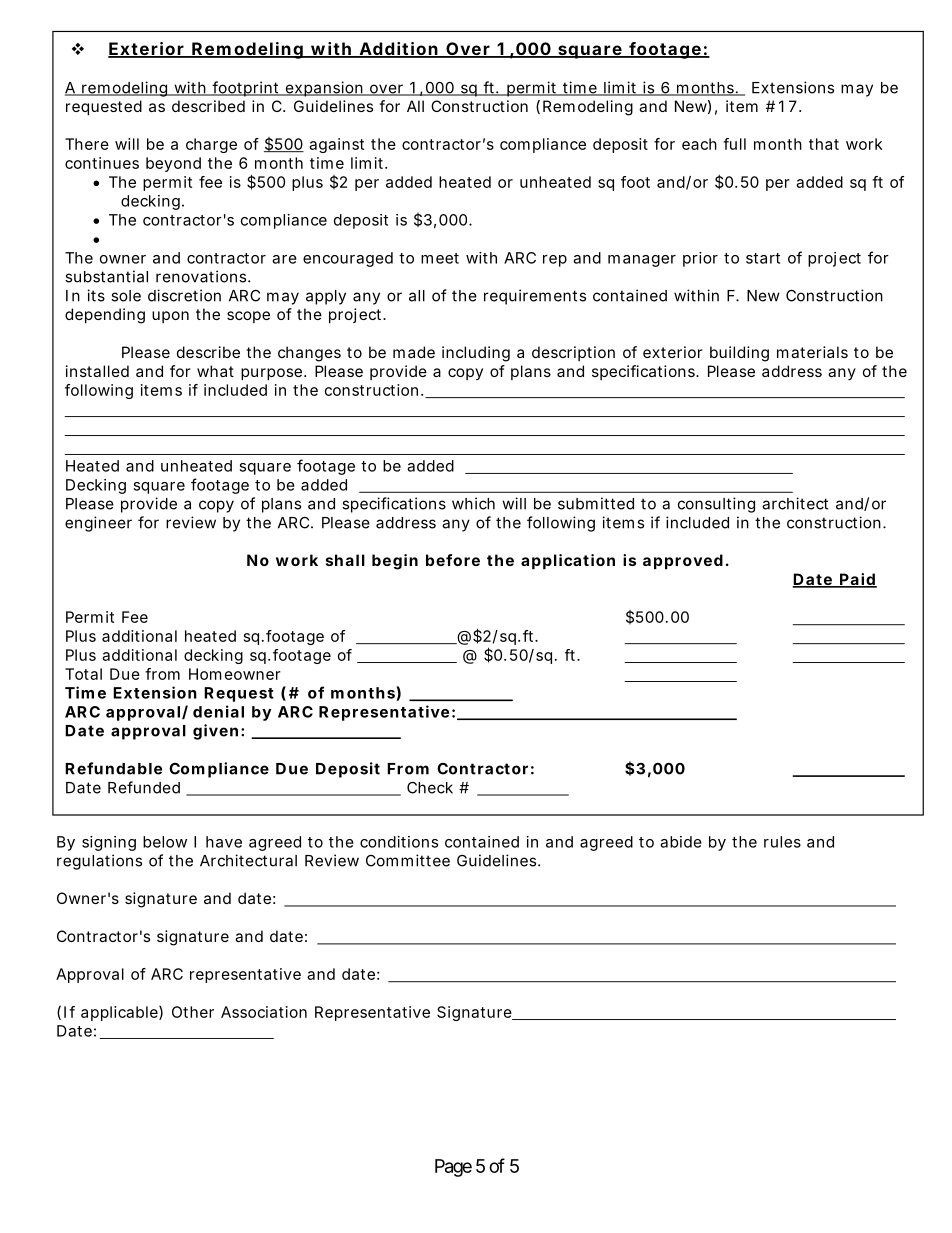  What do you see at coordinates (211, 145) in the image?
I see `charge` at bounding box center [211, 145].
